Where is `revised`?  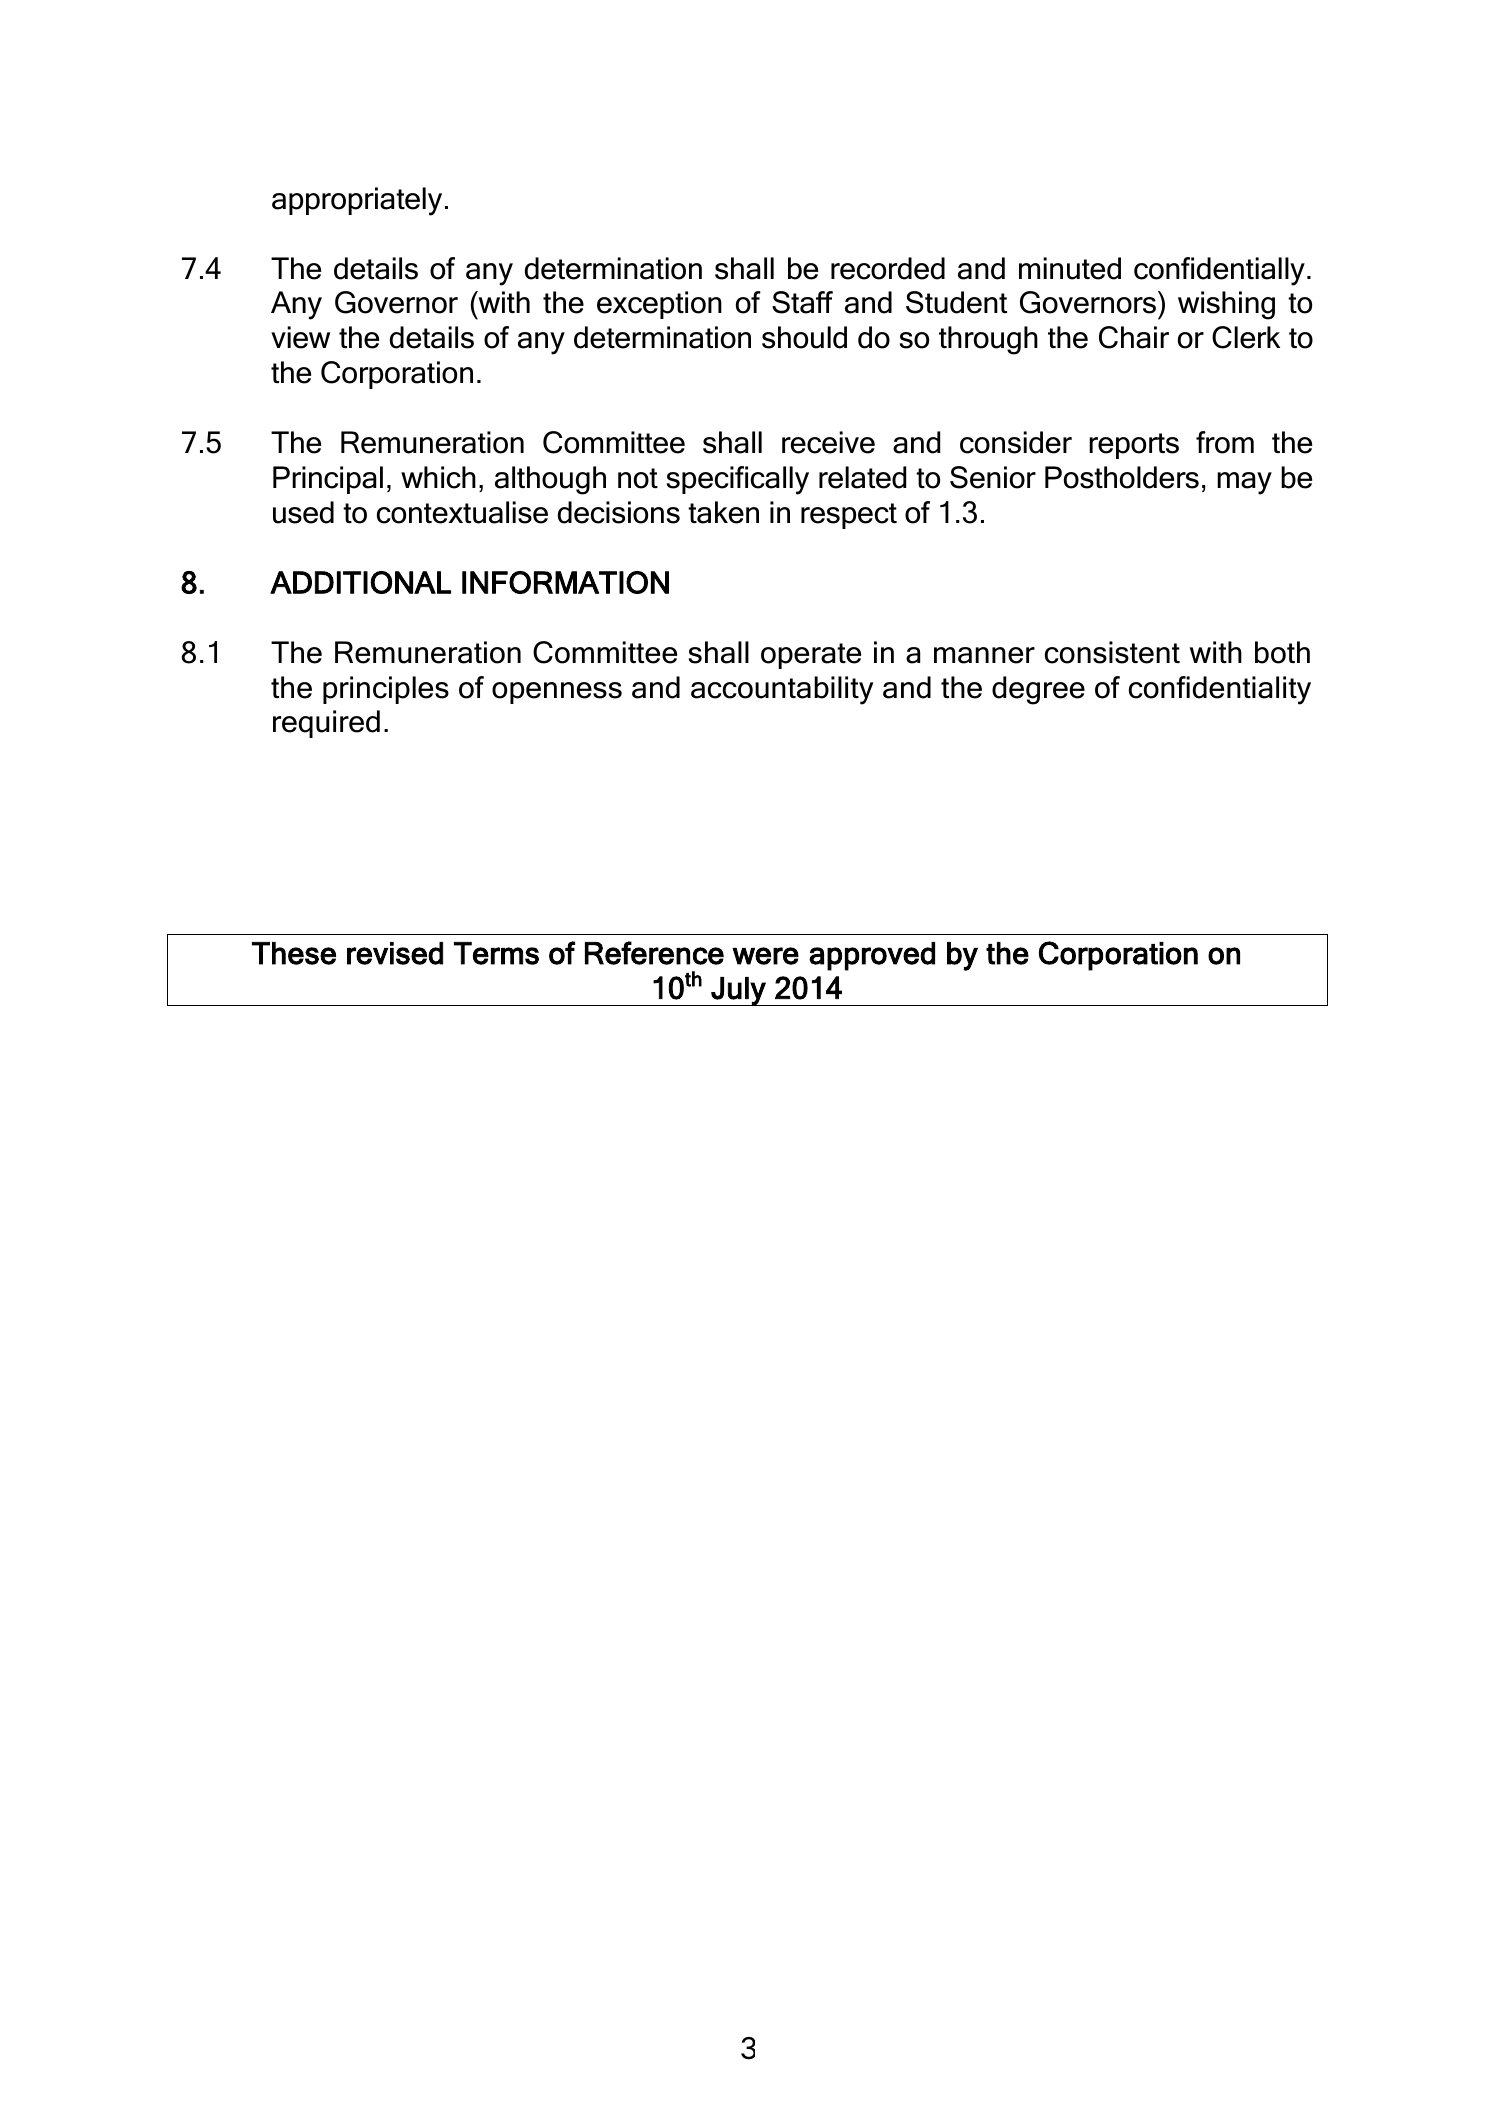
revised is located at coordinates (395, 953).
